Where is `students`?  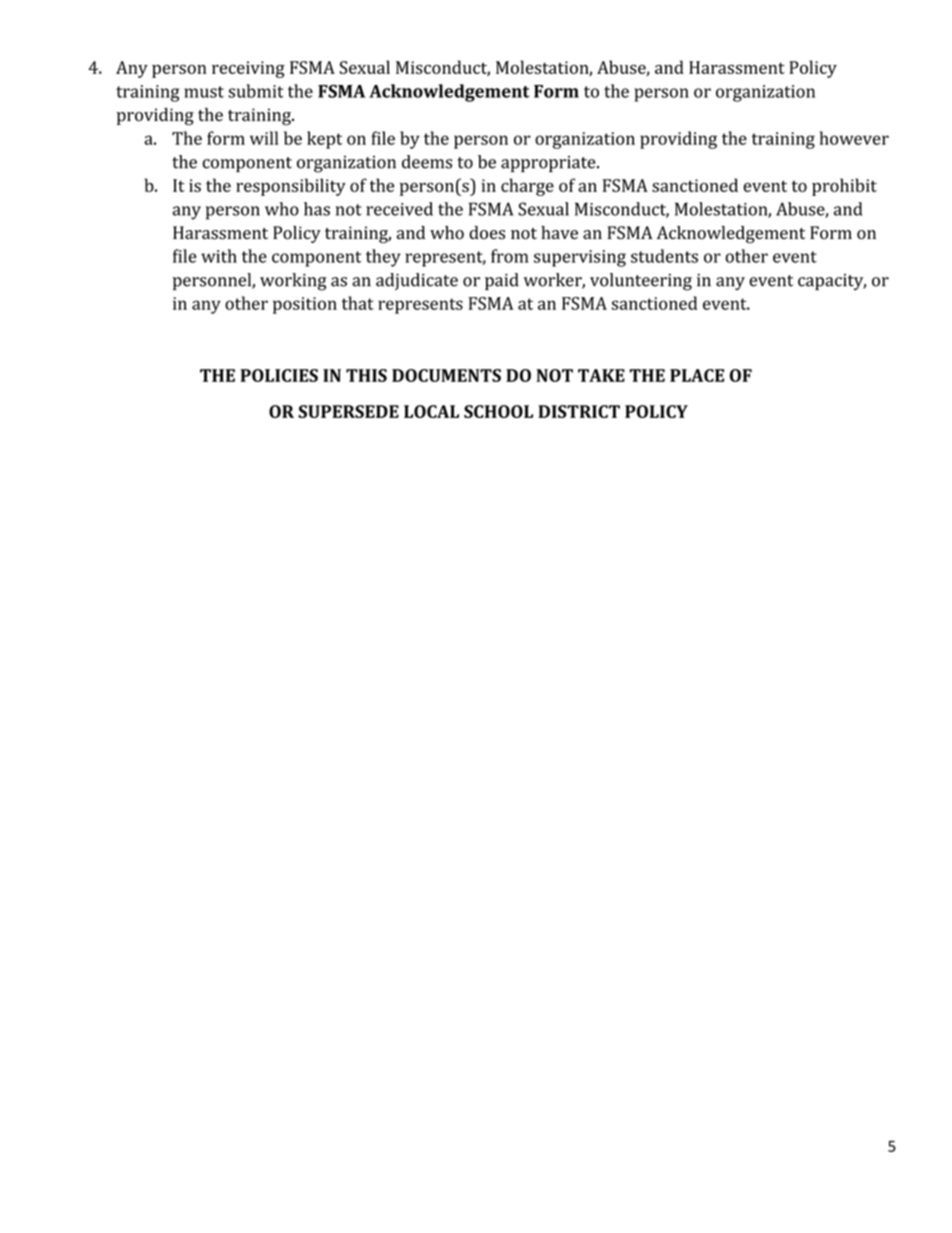 students is located at coordinates (664, 256).
